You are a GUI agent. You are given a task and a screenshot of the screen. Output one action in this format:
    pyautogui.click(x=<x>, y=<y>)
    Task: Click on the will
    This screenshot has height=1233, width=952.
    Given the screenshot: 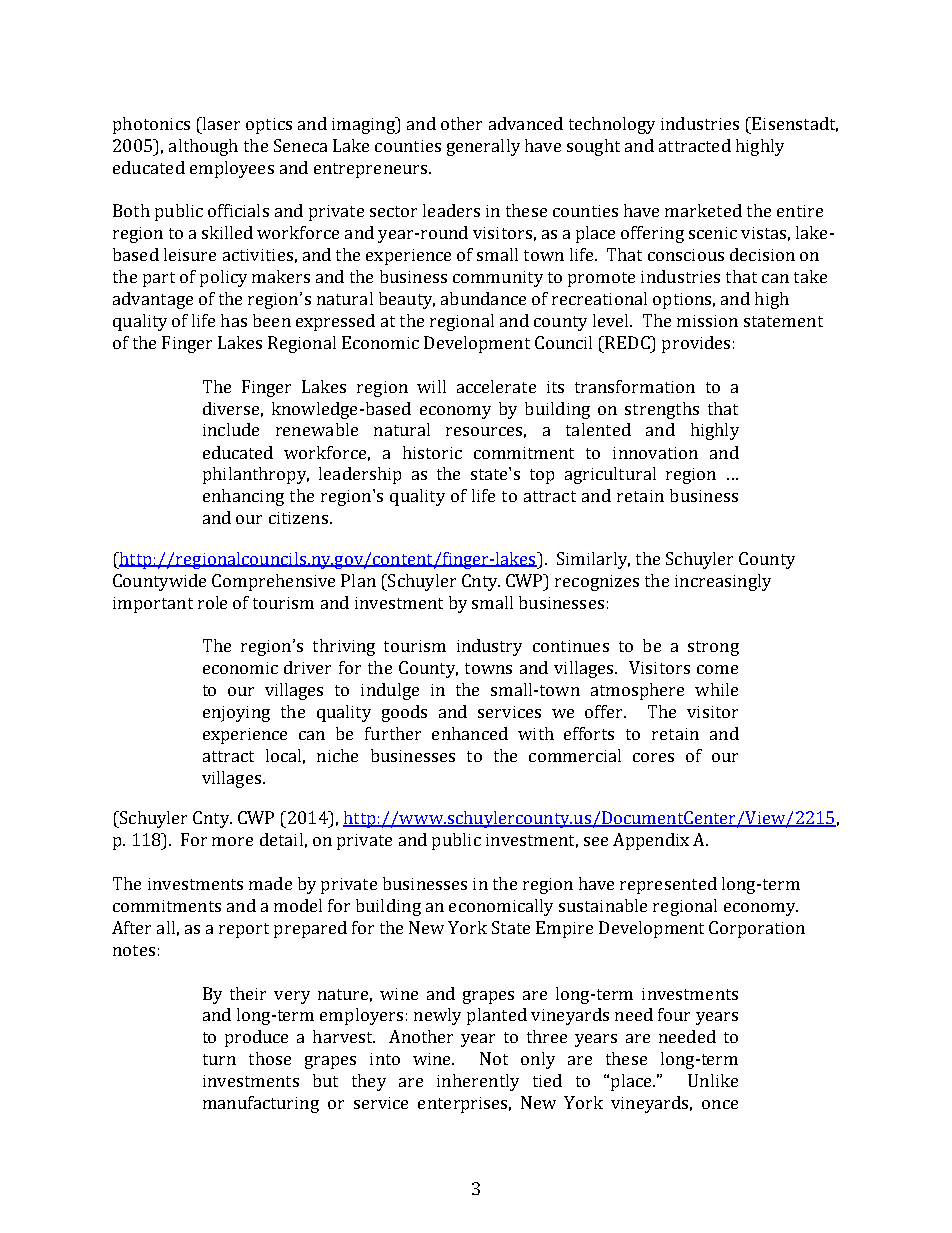 What is the action you would take?
    pyautogui.click(x=431, y=386)
